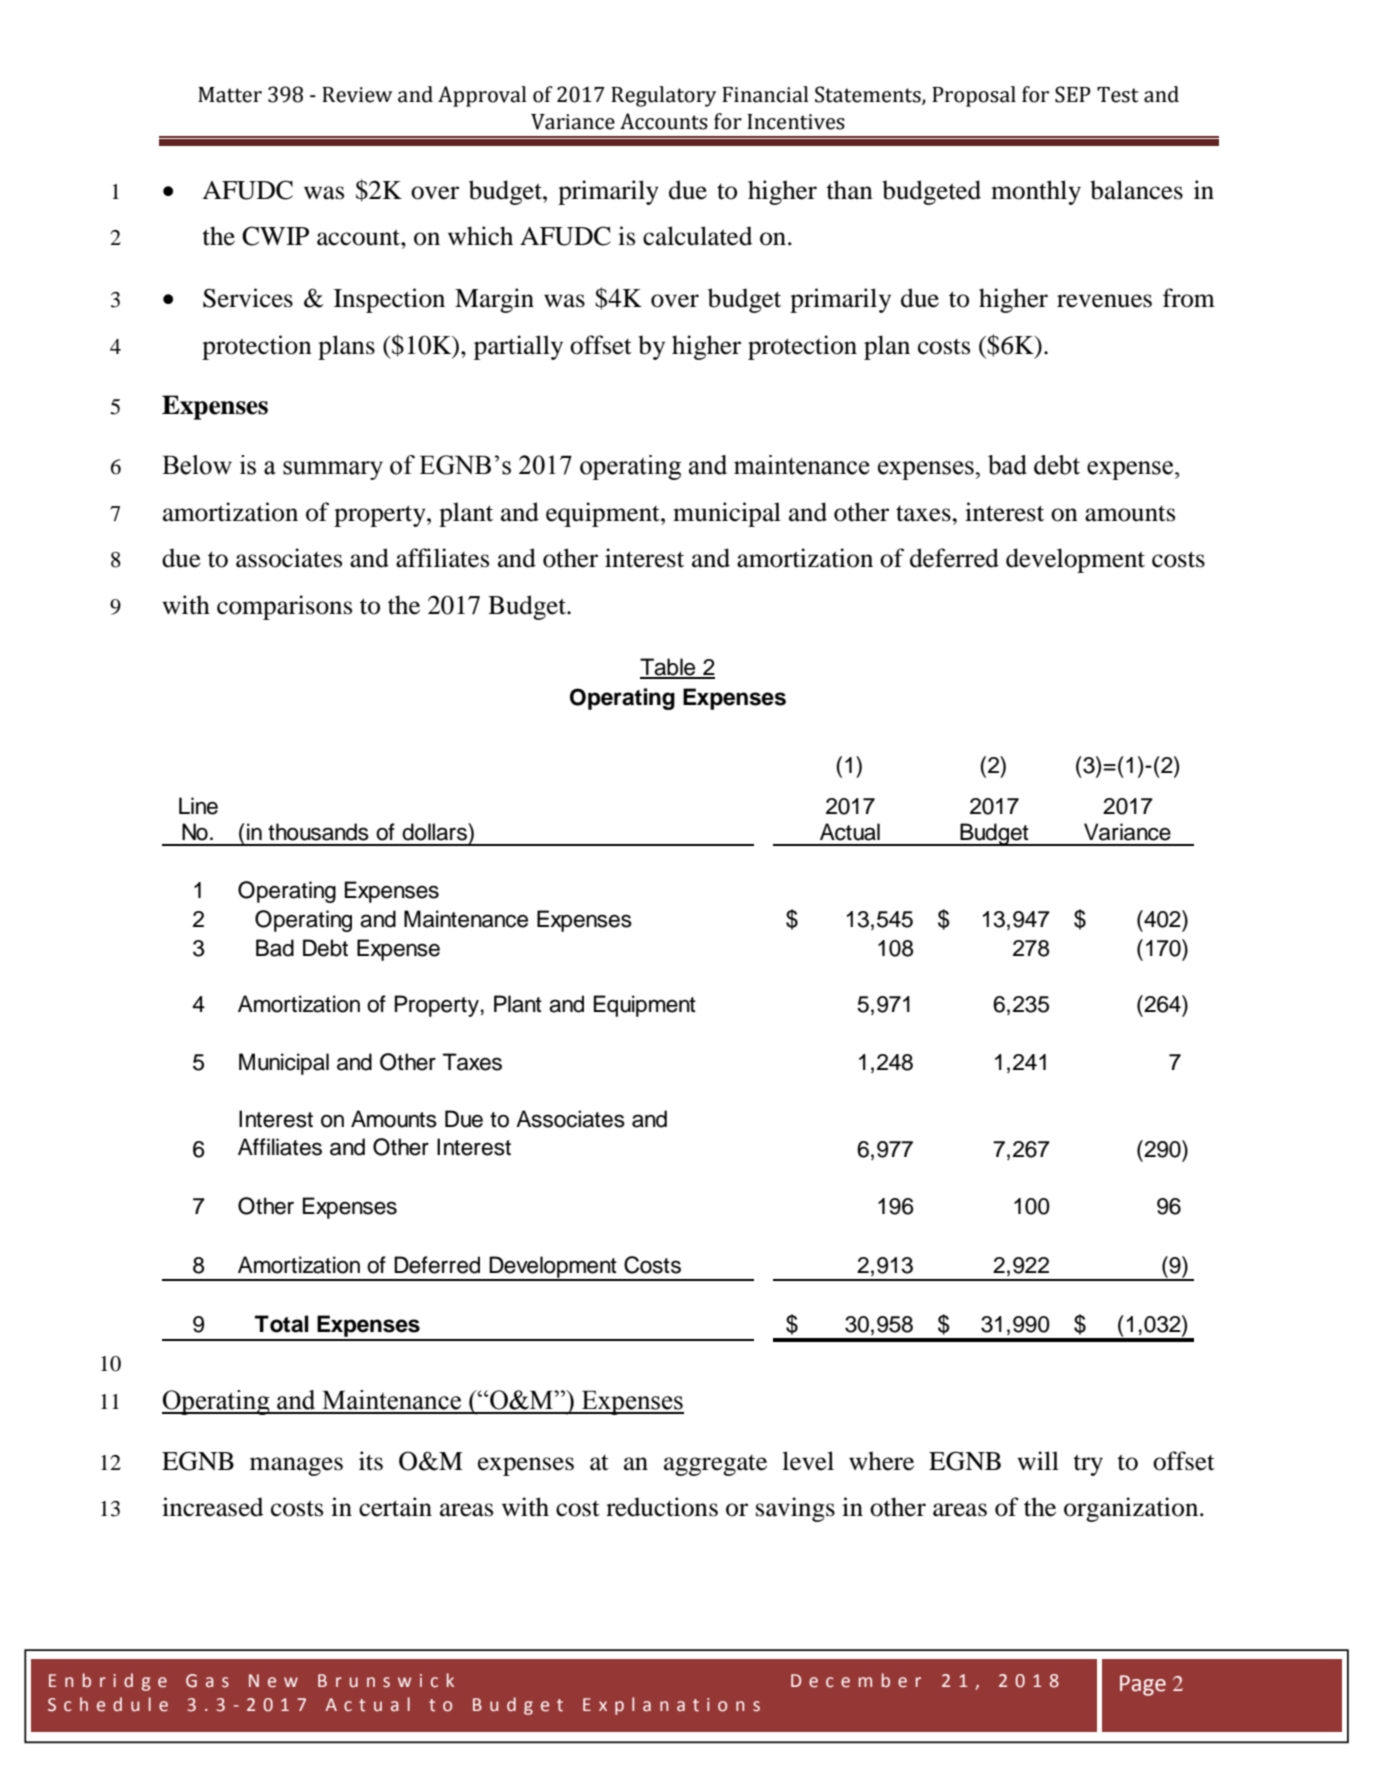 The height and width of the document is (1783, 1377). I want to click on thousands, so click(318, 832).
